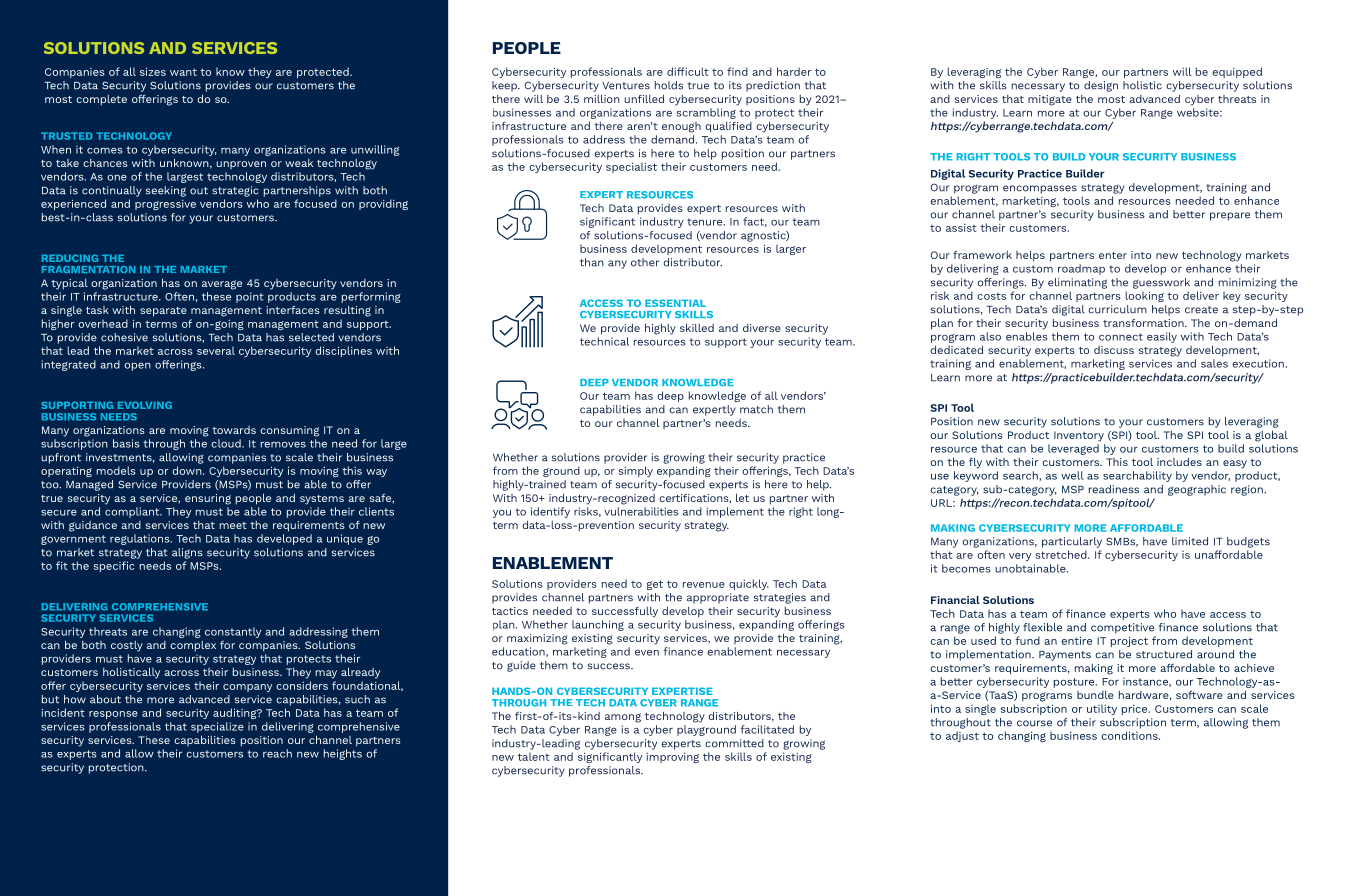  I want to click on want, so click(183, 72).
